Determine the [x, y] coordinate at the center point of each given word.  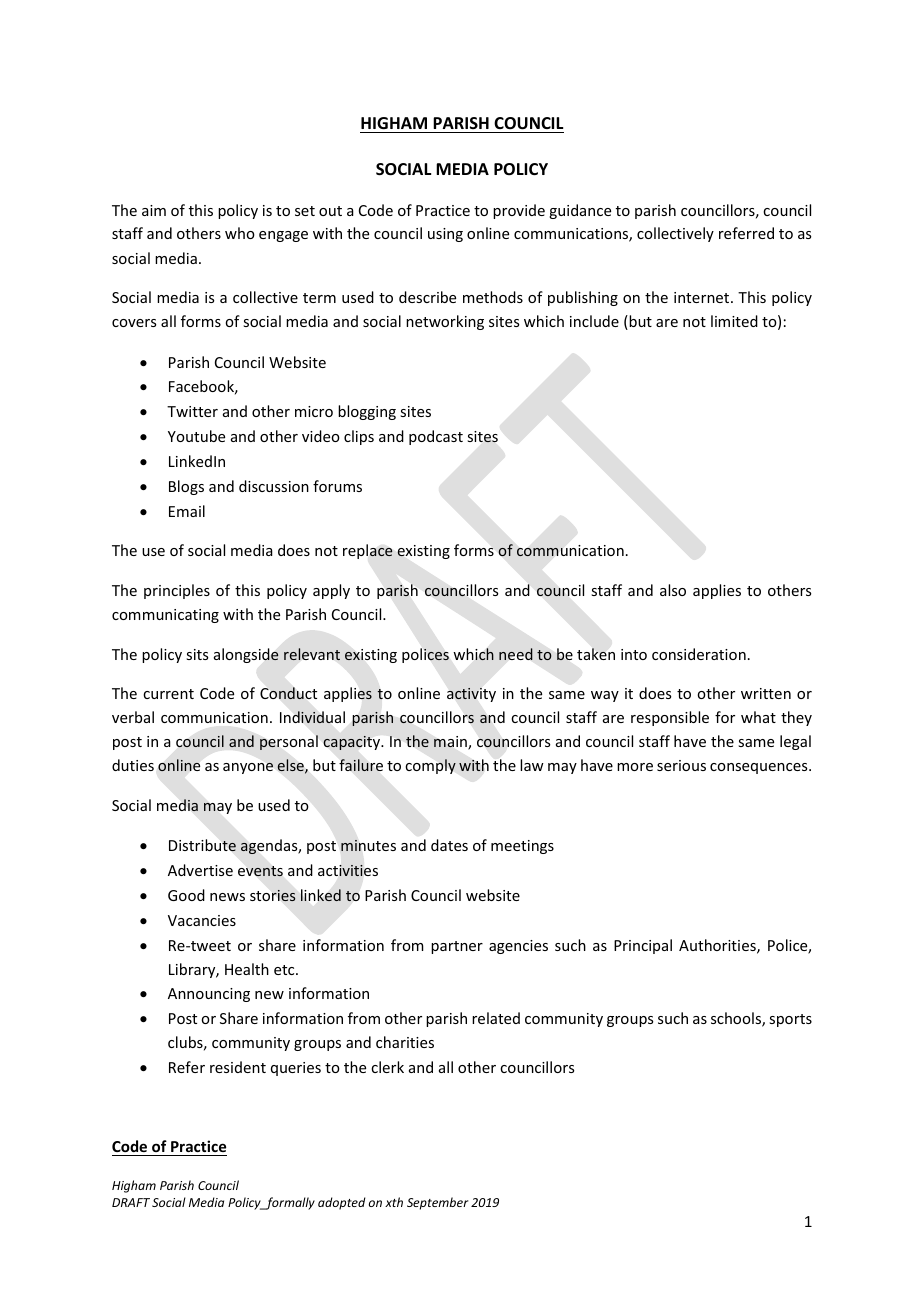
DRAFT [131, 1202]
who [240, 233]
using [445, 235]
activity [471, 695]
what [758, 717]
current [168, 694]
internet [703, 297]
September [437, 1203]
